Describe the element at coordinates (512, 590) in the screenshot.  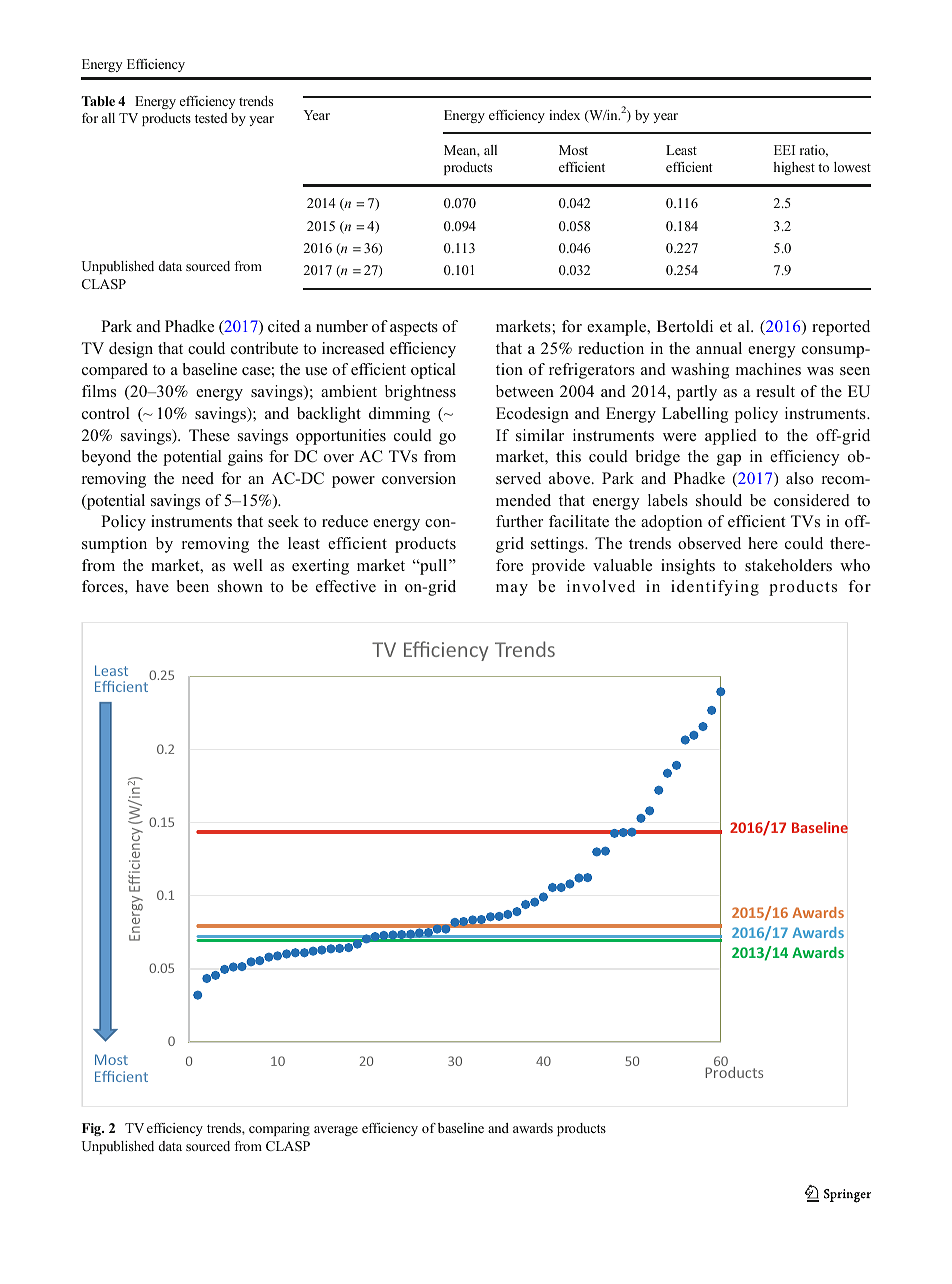
I see `may` at that location.
